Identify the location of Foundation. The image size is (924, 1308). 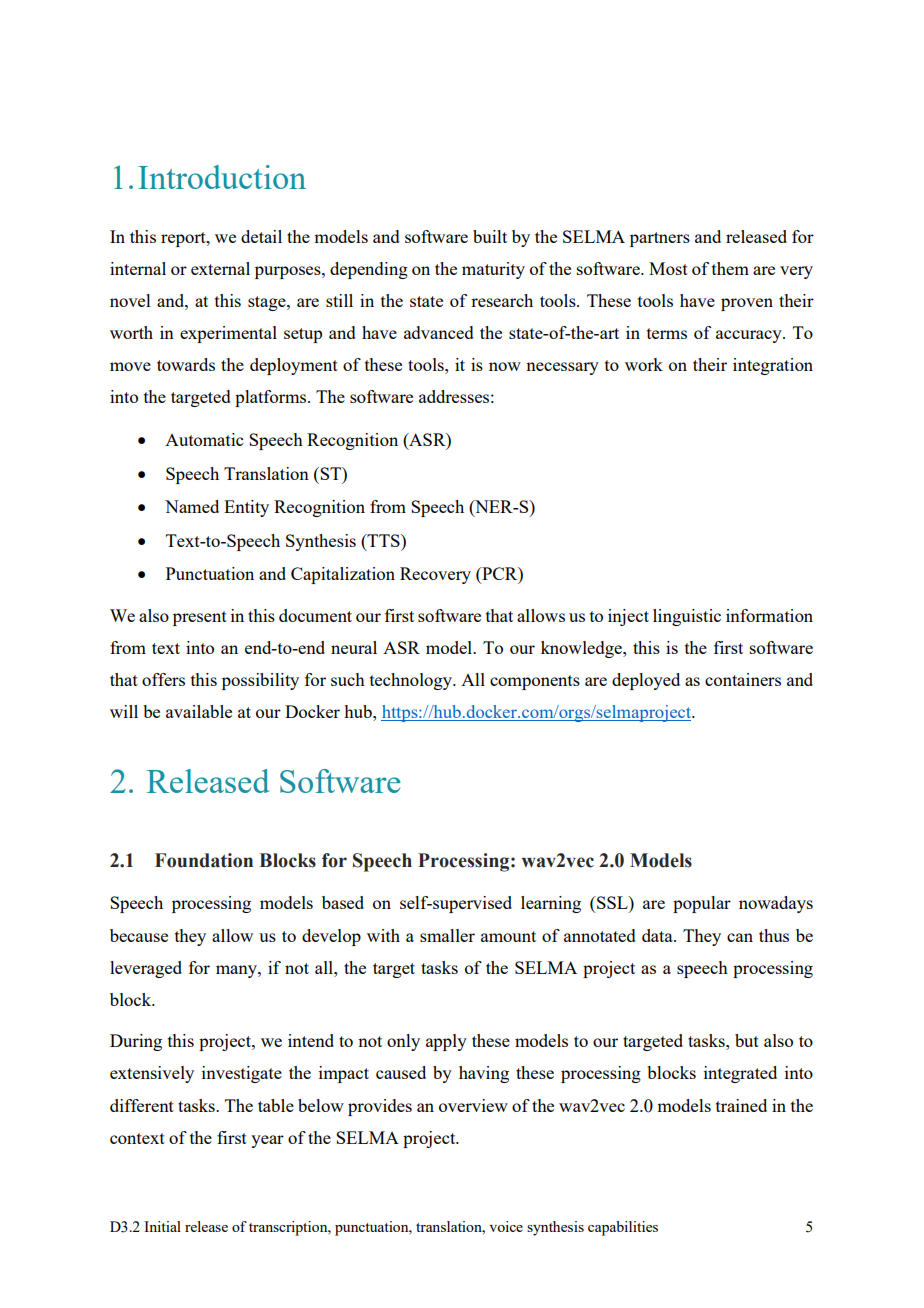
(204, 860).
